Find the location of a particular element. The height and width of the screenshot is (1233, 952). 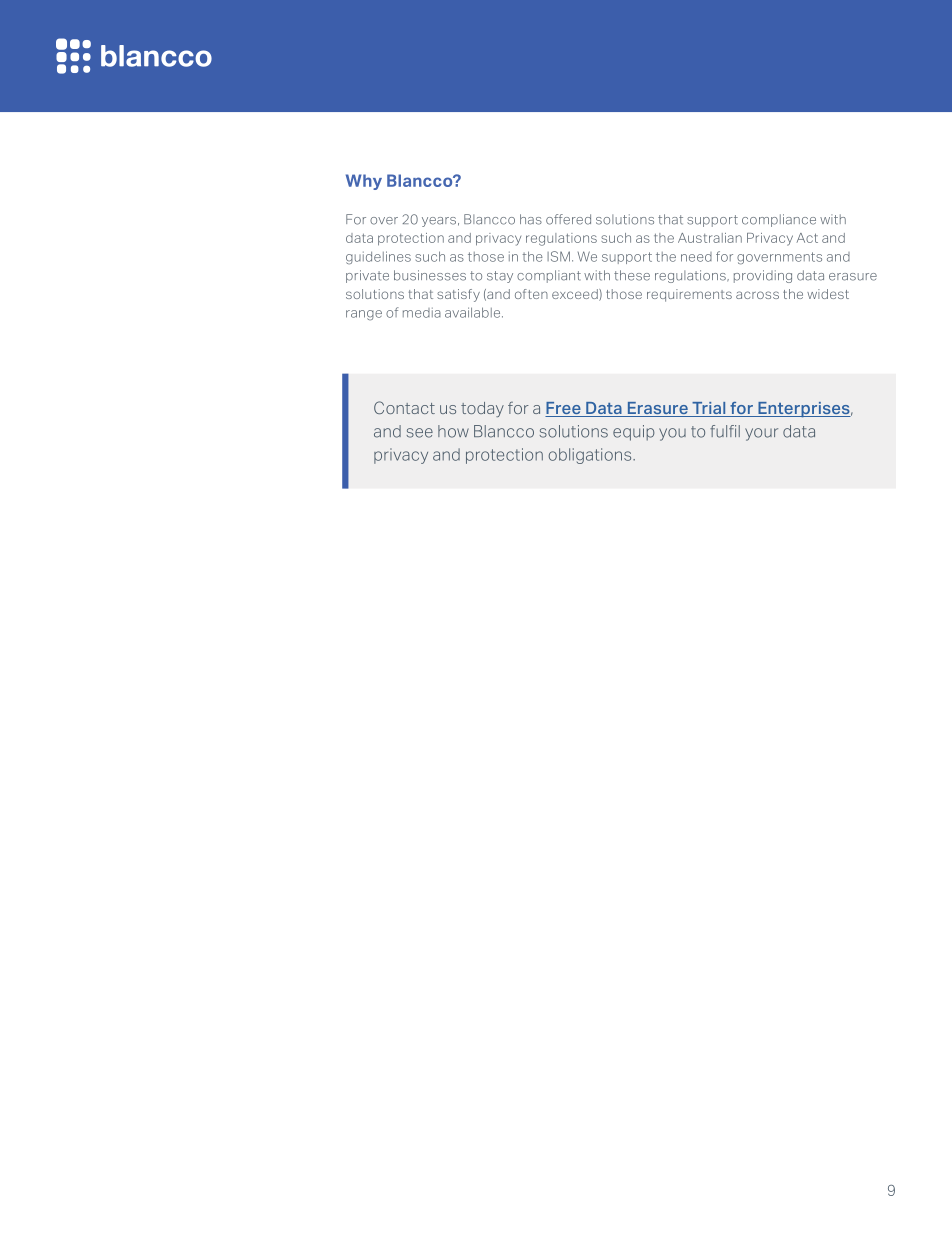

see is located at coordinates (420, 433).
